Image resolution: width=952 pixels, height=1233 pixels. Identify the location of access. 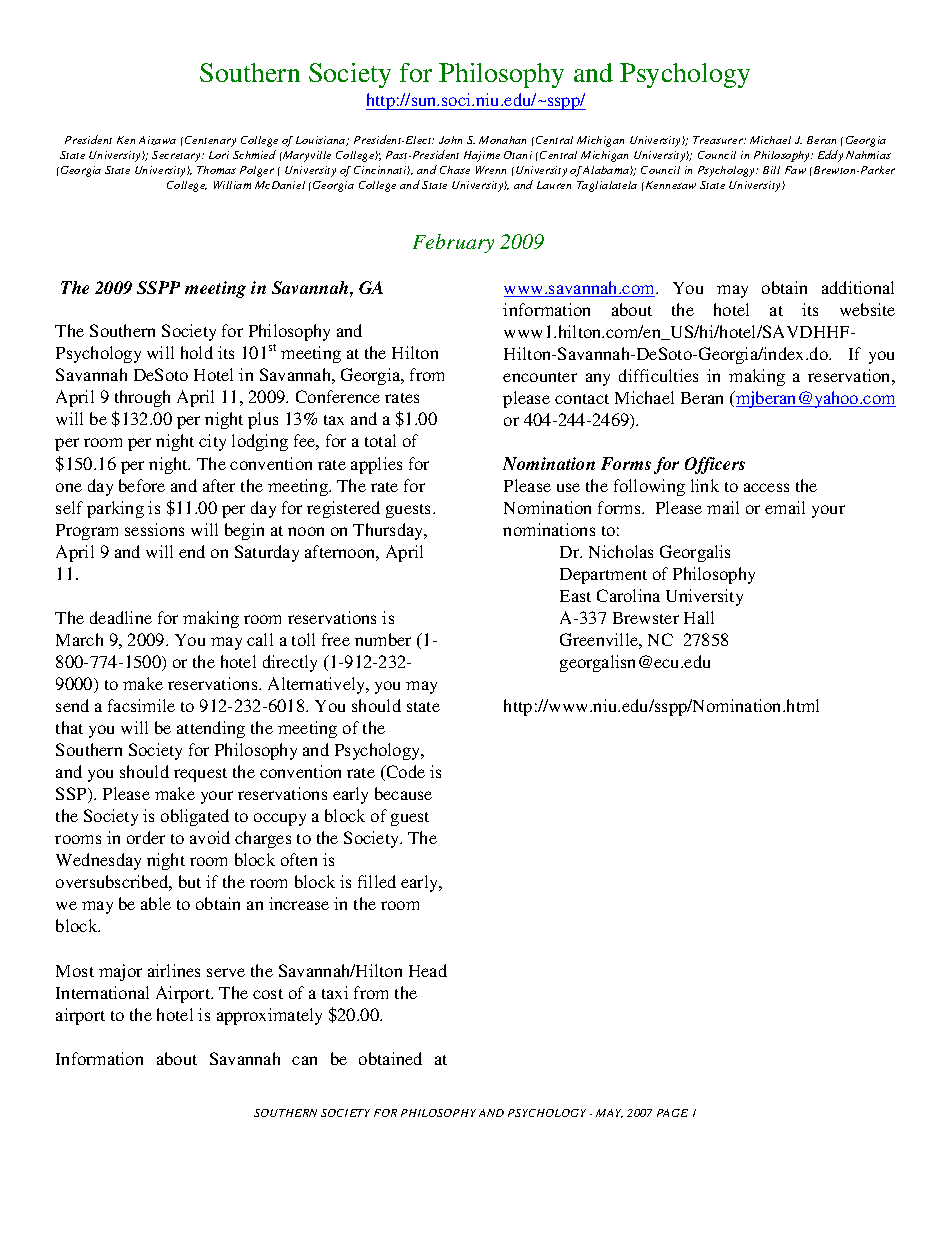
(766, 487).
